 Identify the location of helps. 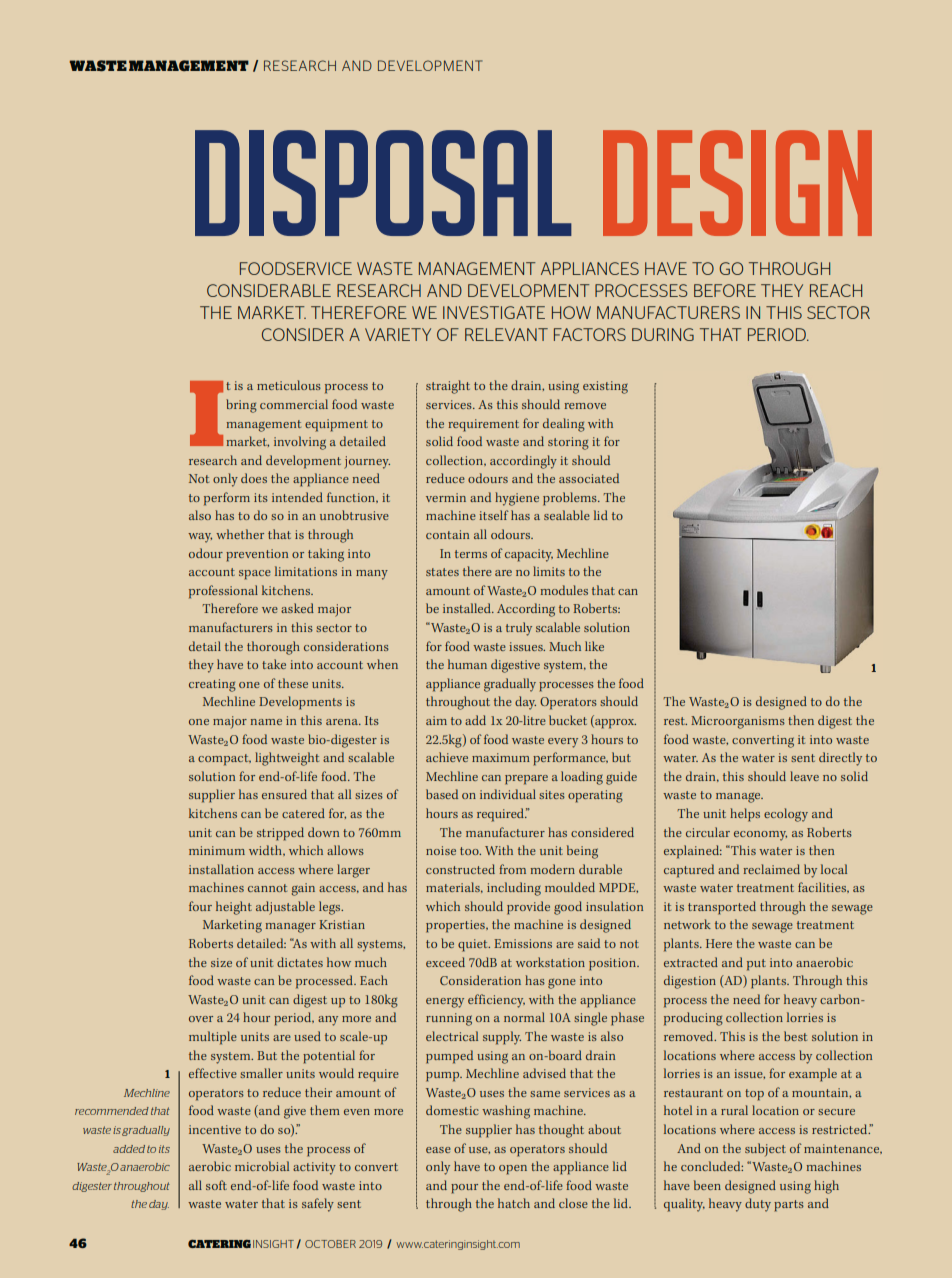
(745, 815).
